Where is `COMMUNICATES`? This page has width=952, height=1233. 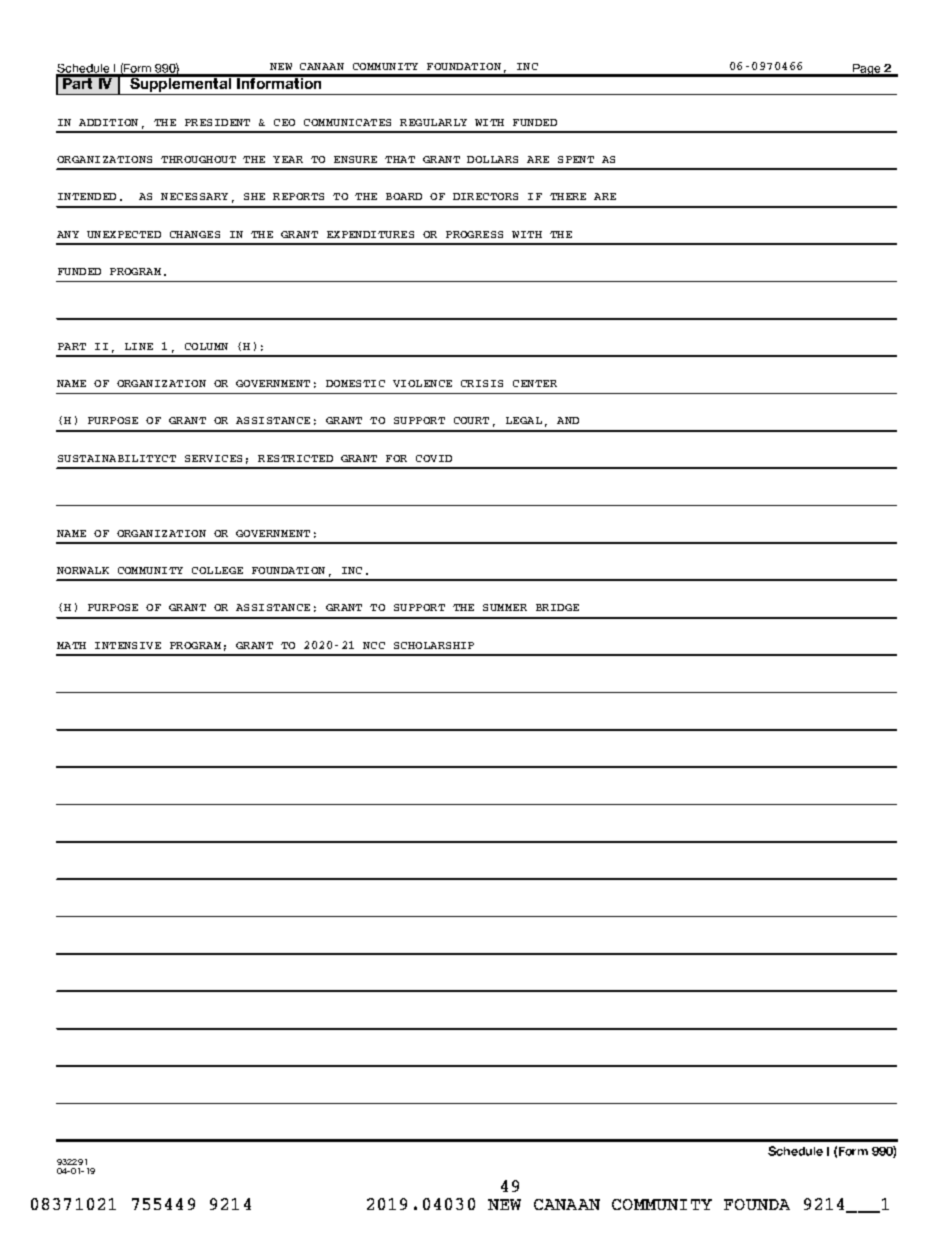 COMMUNICATES is located at coordinates (347, 122).
